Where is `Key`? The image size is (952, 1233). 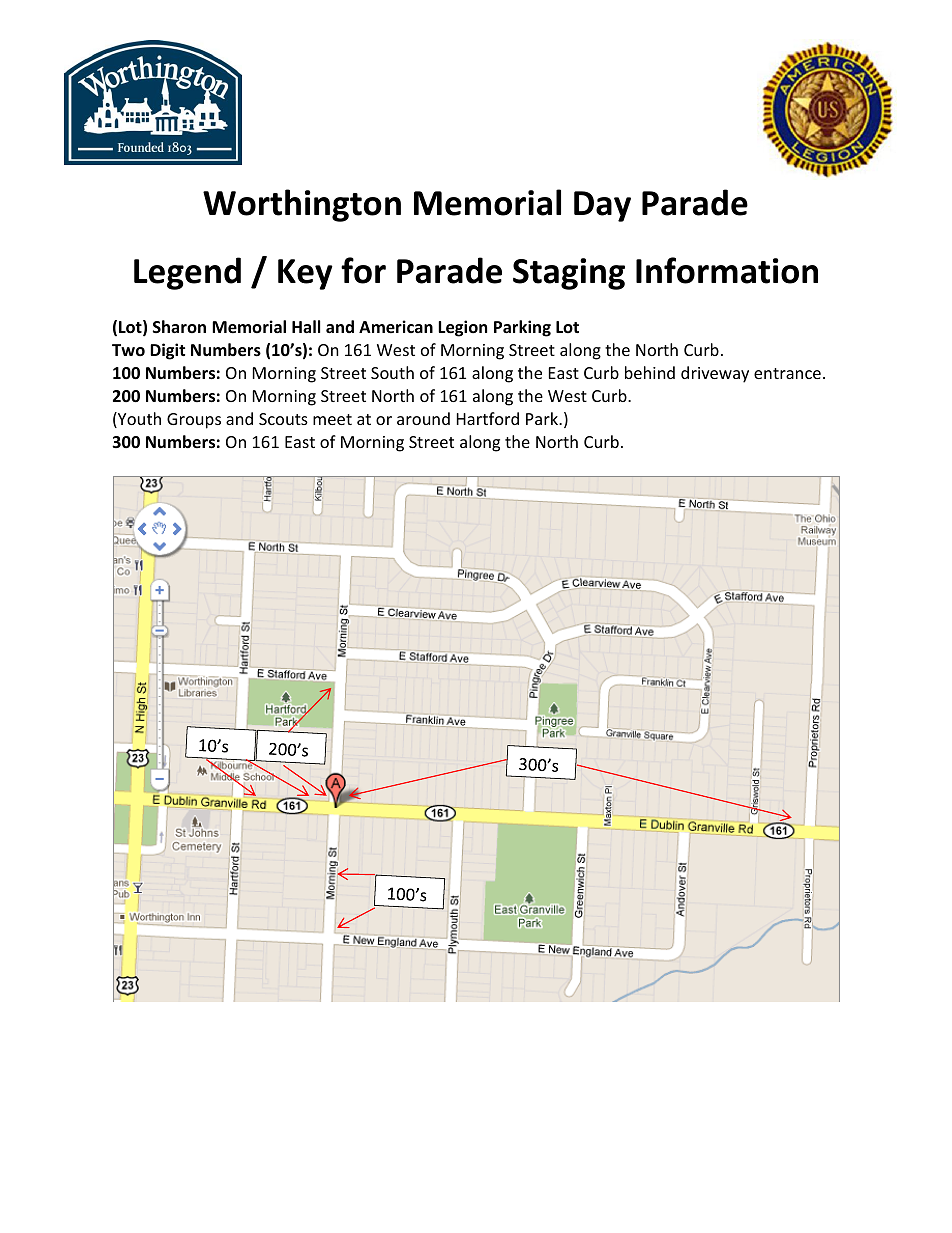 Key is located at coordinates (305, 274).
